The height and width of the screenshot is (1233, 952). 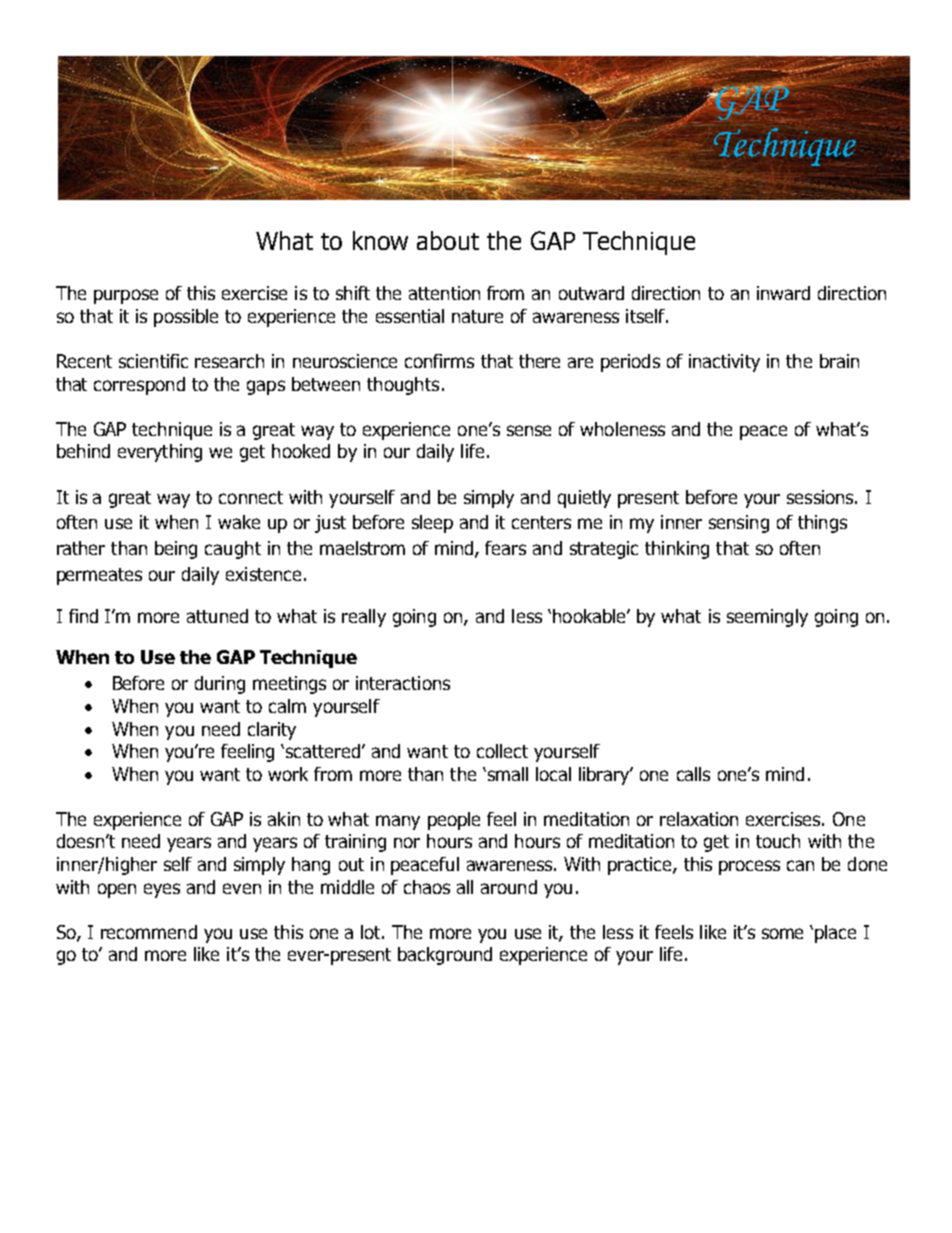 What do you see at coordinates (693, 774) in the screenshot?
I see `calls` at bounding box center [693, 774].
